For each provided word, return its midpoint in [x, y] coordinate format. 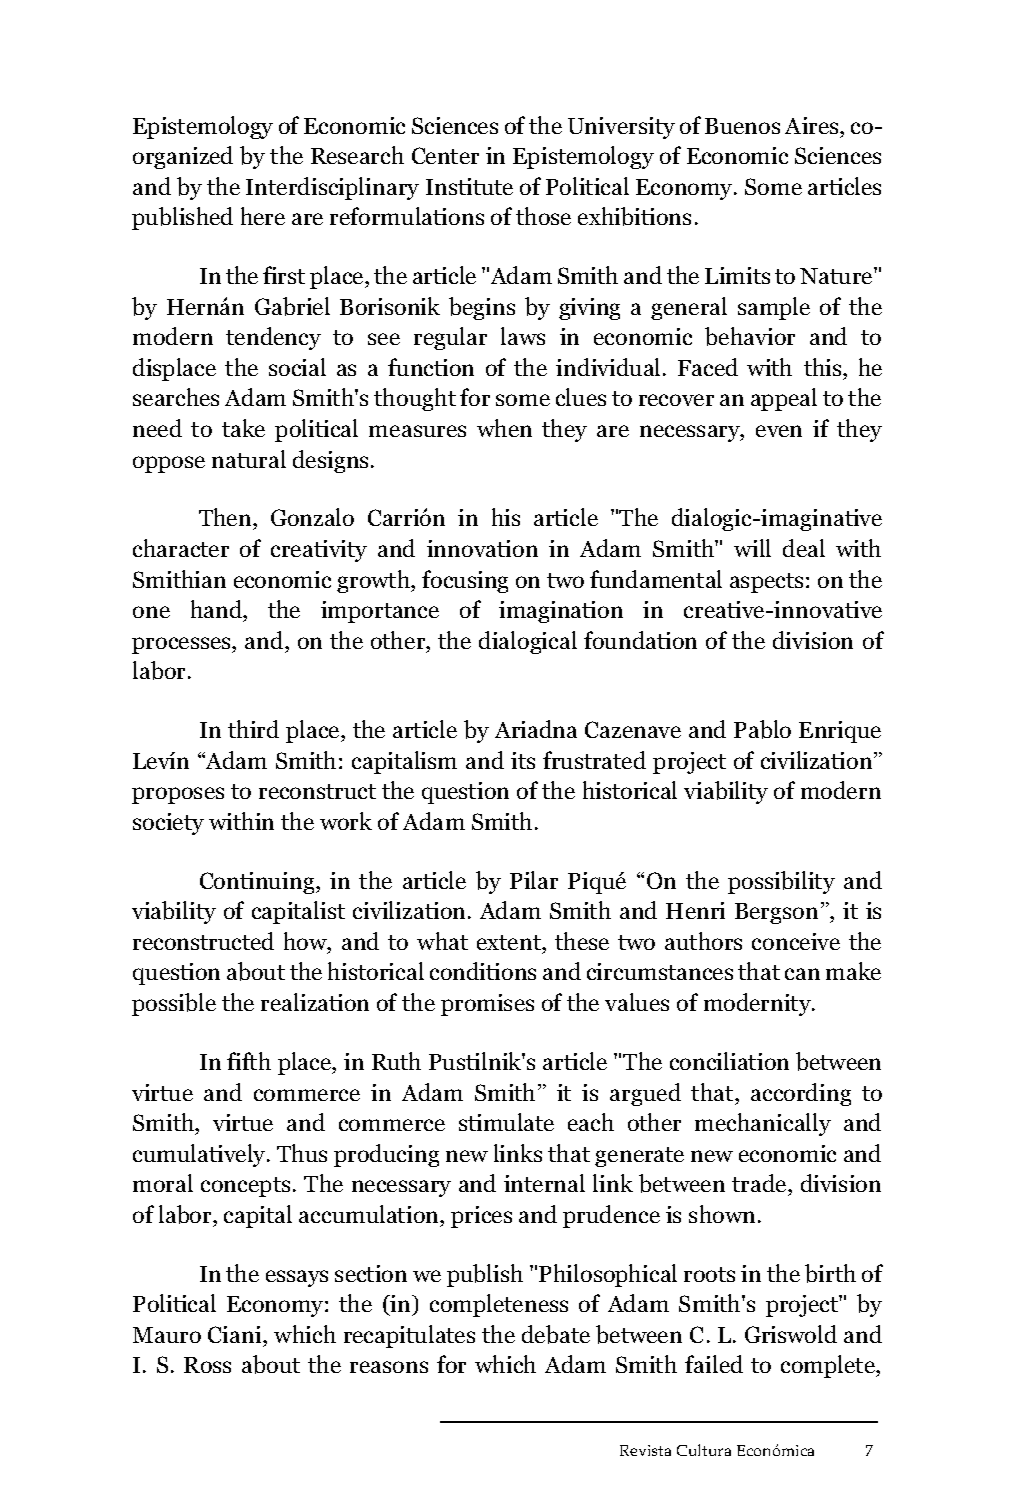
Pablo [762, 729]
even [779, 431]
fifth [249, 1061]
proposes [178, 795]
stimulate [506, 1122]
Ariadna [536, 729]
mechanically [763, 1124]
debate [556, 1334]
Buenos [742, 126]
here [263, 216]
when [504, 428]
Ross [207, 1365]
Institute [469, 186]
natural [249, 459]
